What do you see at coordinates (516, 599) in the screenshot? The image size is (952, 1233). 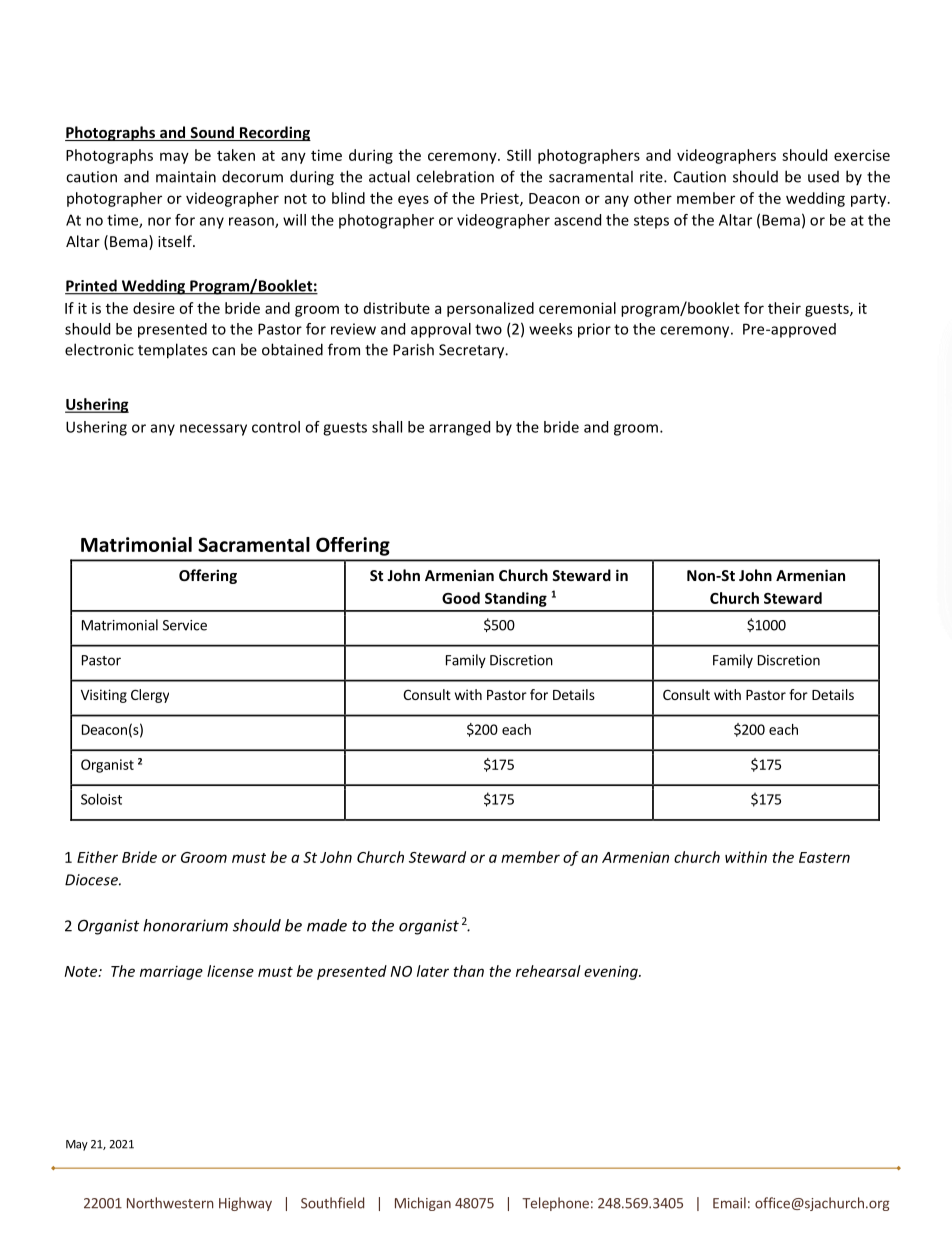 I see `Standing` at bounding box center [516, 599].
